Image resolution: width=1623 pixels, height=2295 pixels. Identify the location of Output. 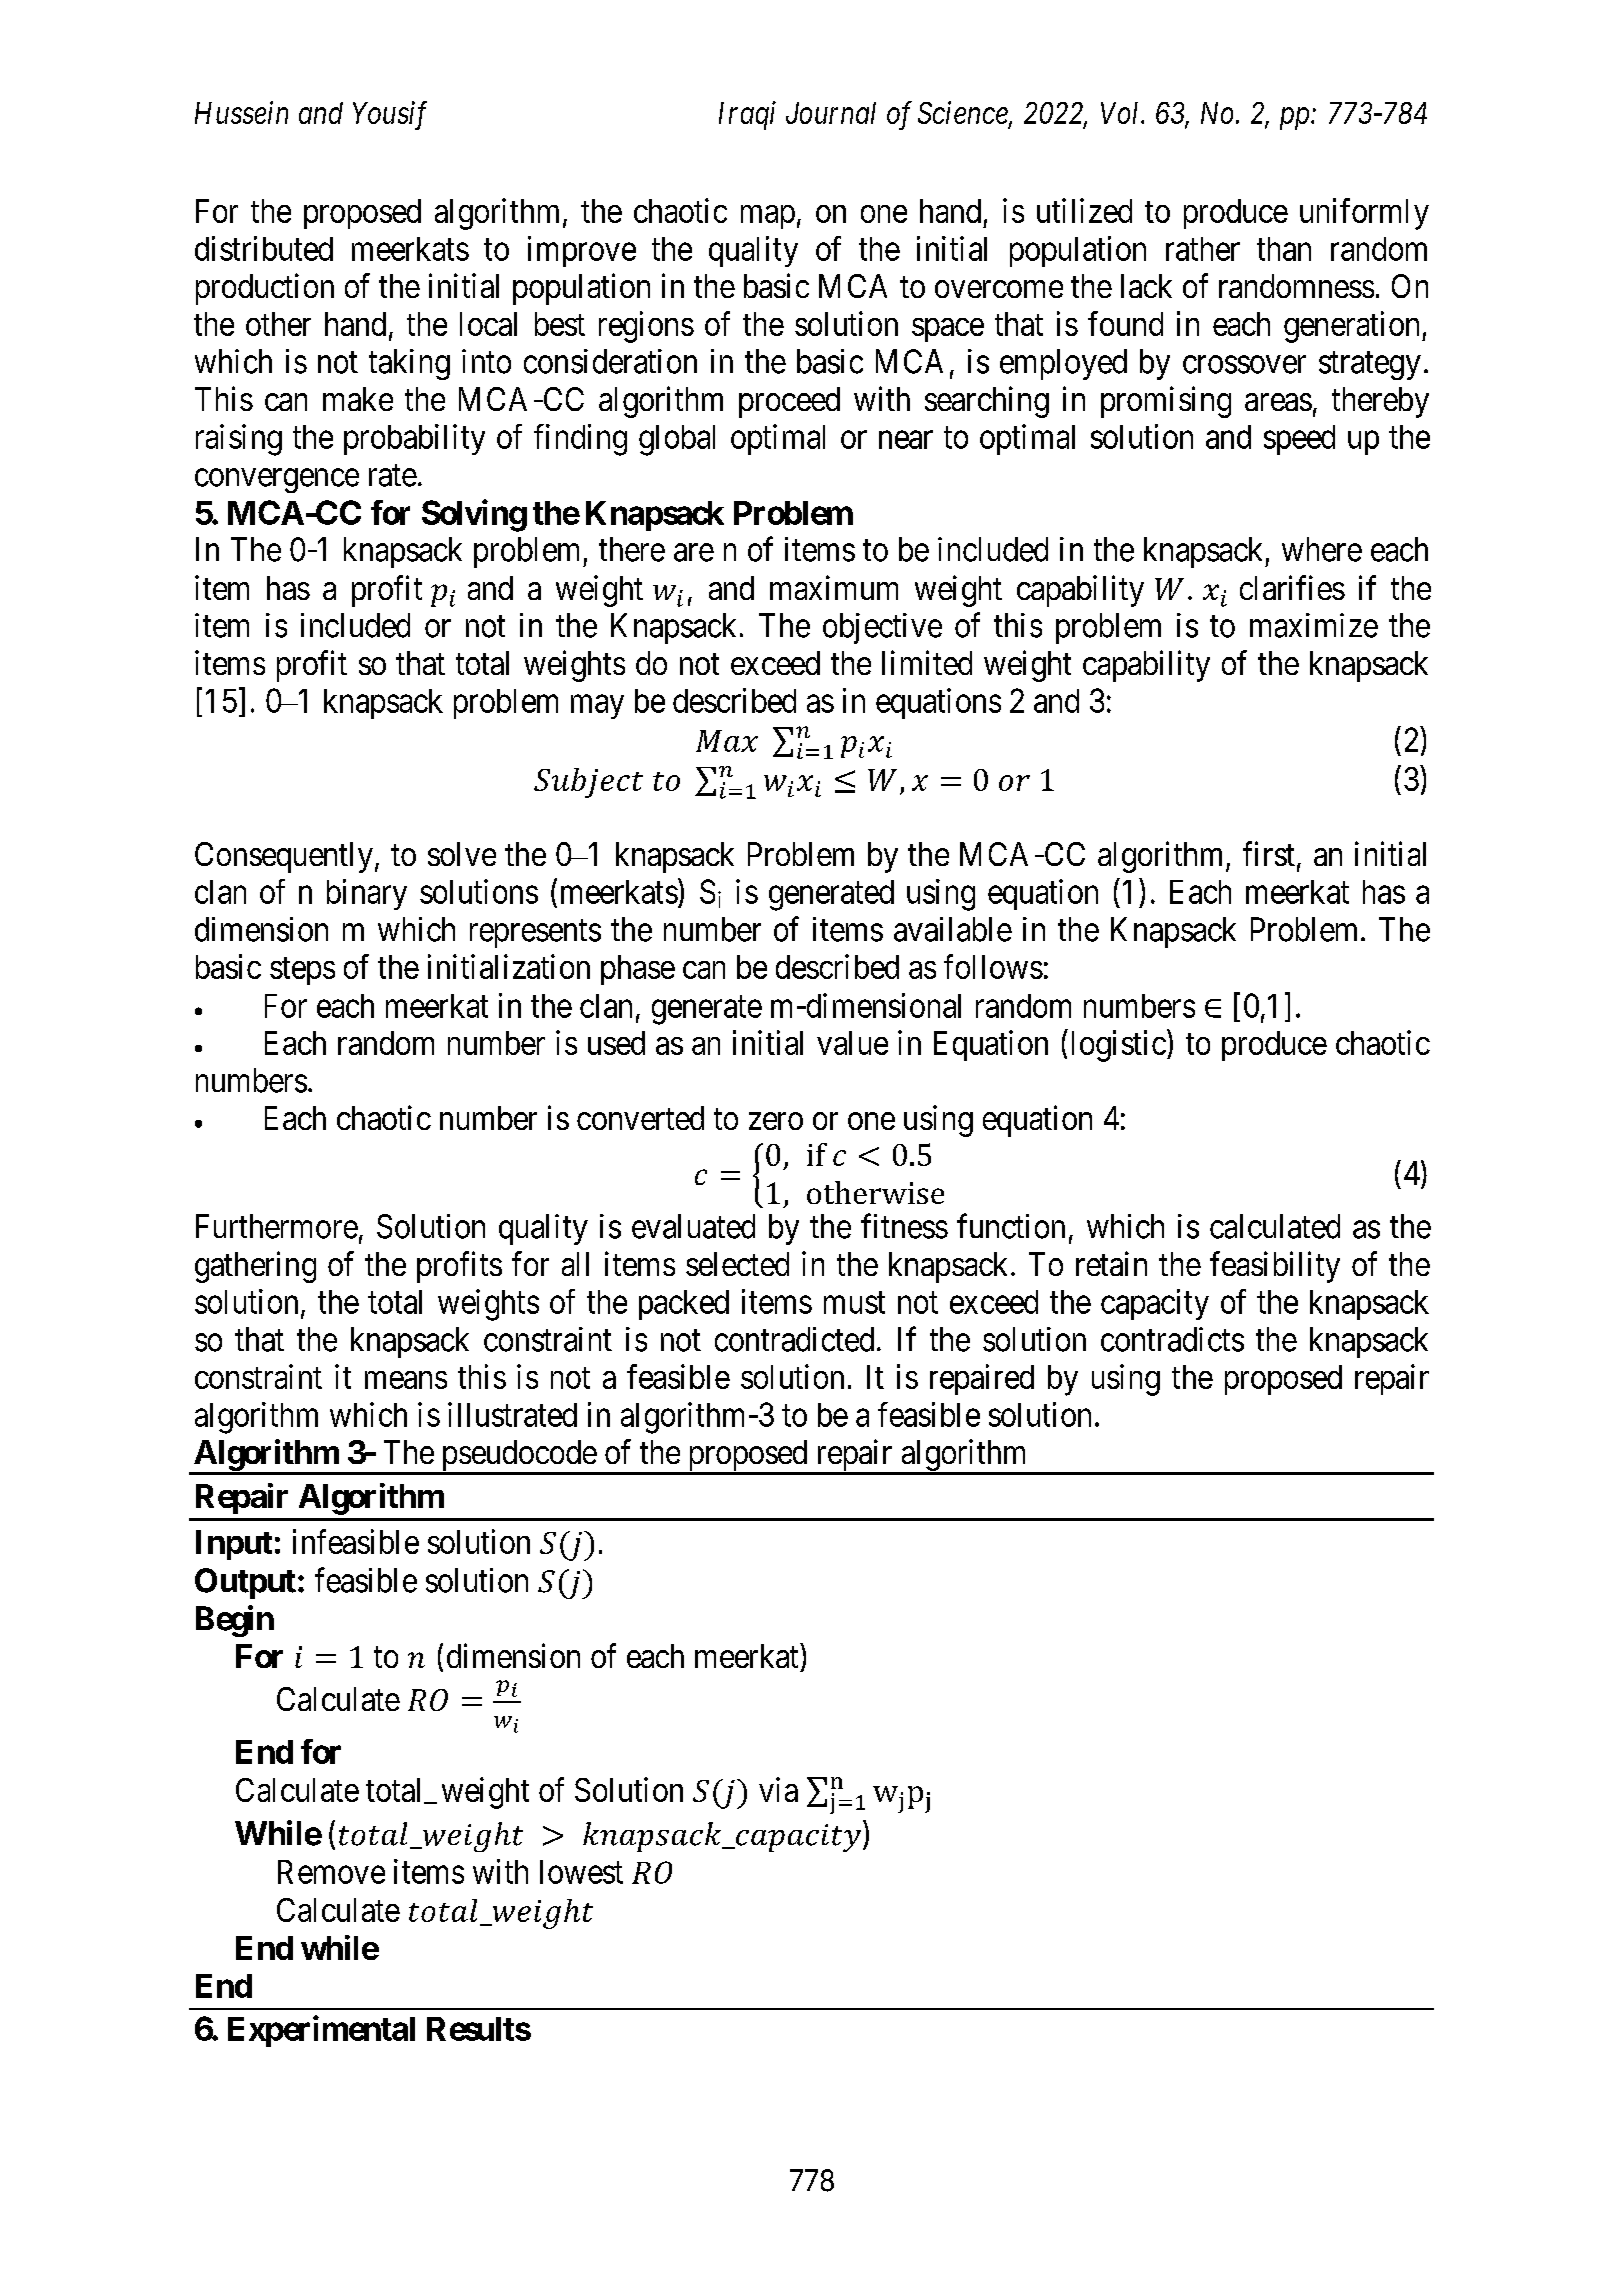
(245, 1583).
